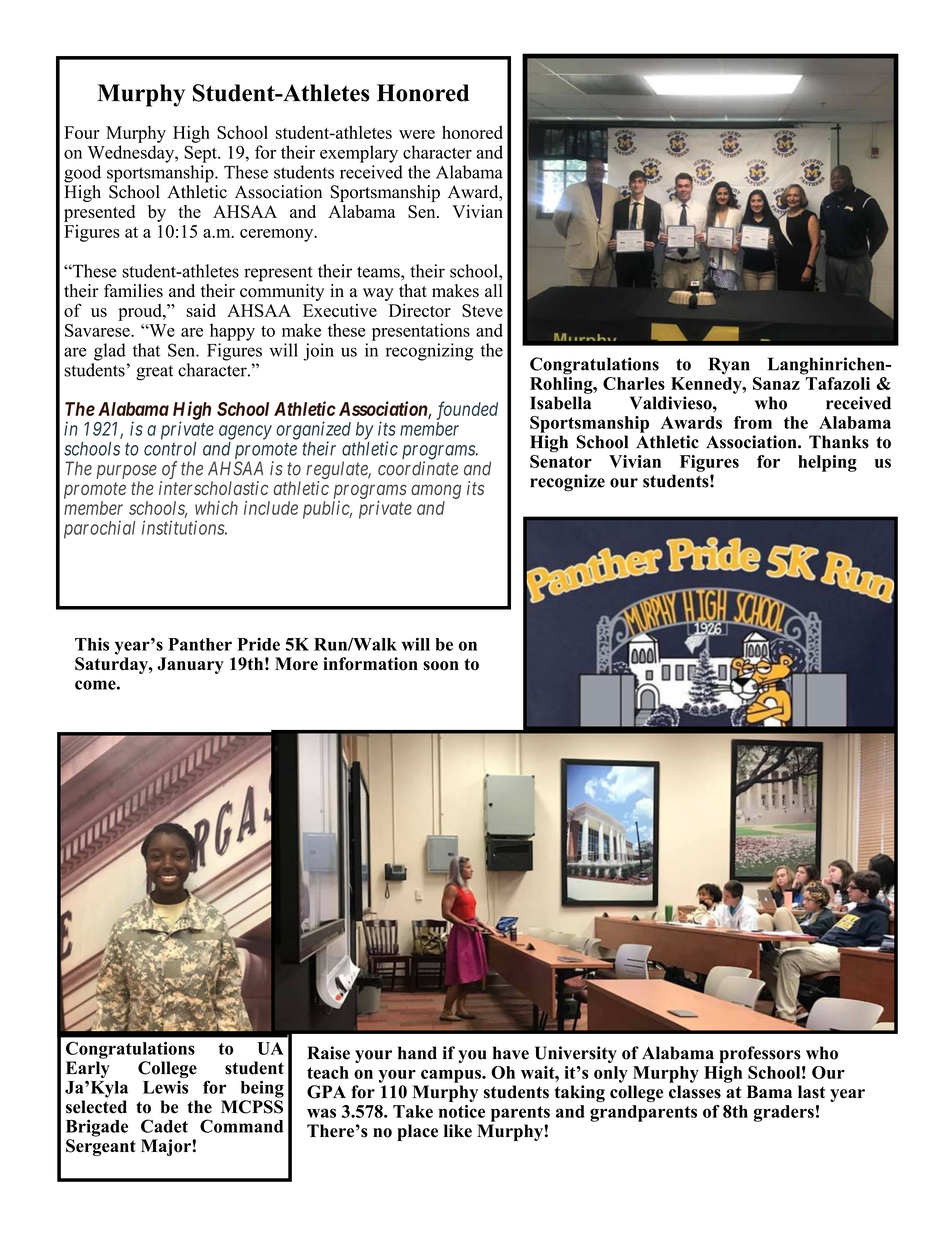  I want to click on founded, so click(467, 410).
